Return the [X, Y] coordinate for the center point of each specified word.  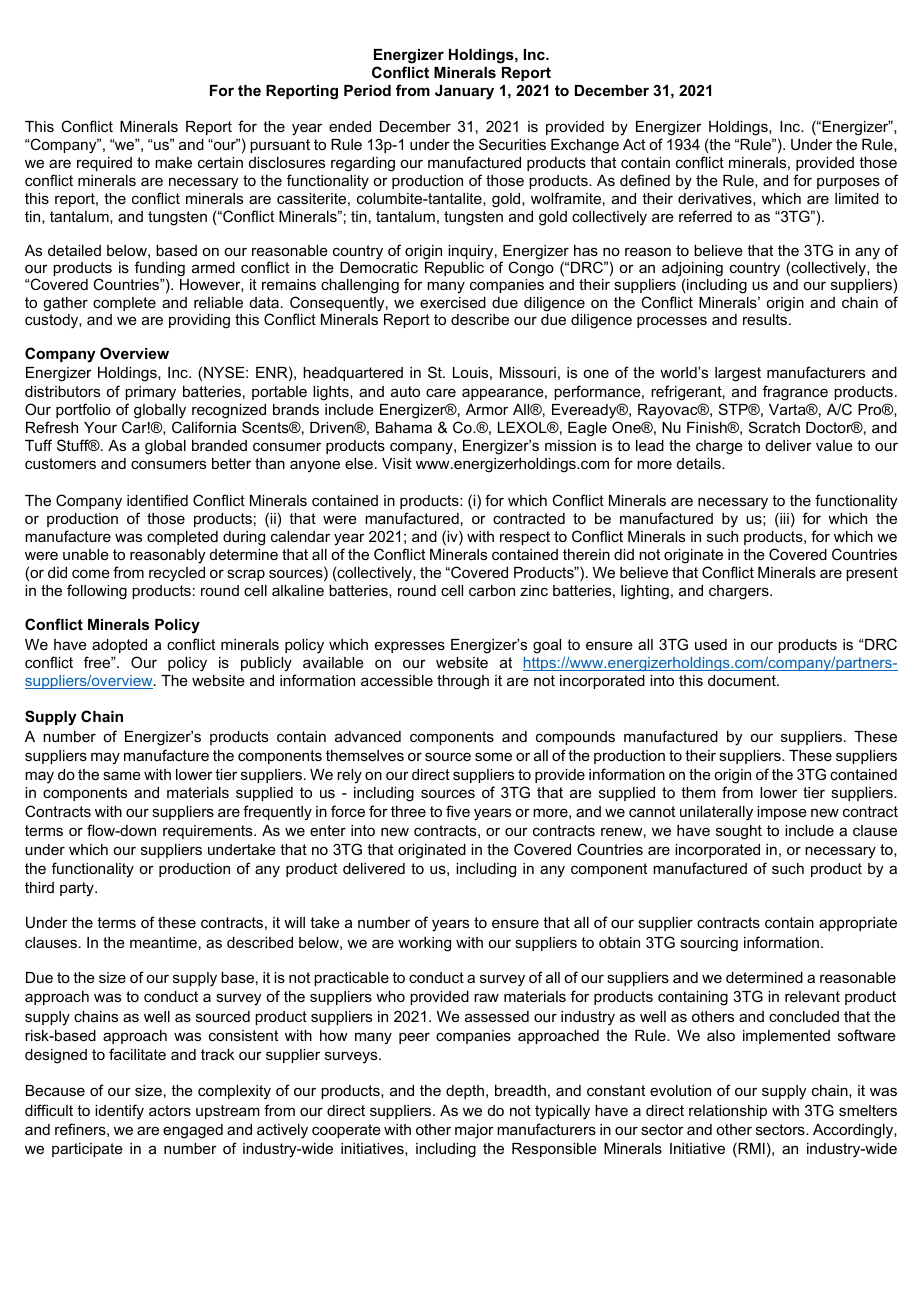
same [122, 775]
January [464, 92]
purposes [848, 183]
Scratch [774, 427]
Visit [397, 463]
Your [100, 427]
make [173, 162]
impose [782, 813]
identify [119, 1112]
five [458, 811]
